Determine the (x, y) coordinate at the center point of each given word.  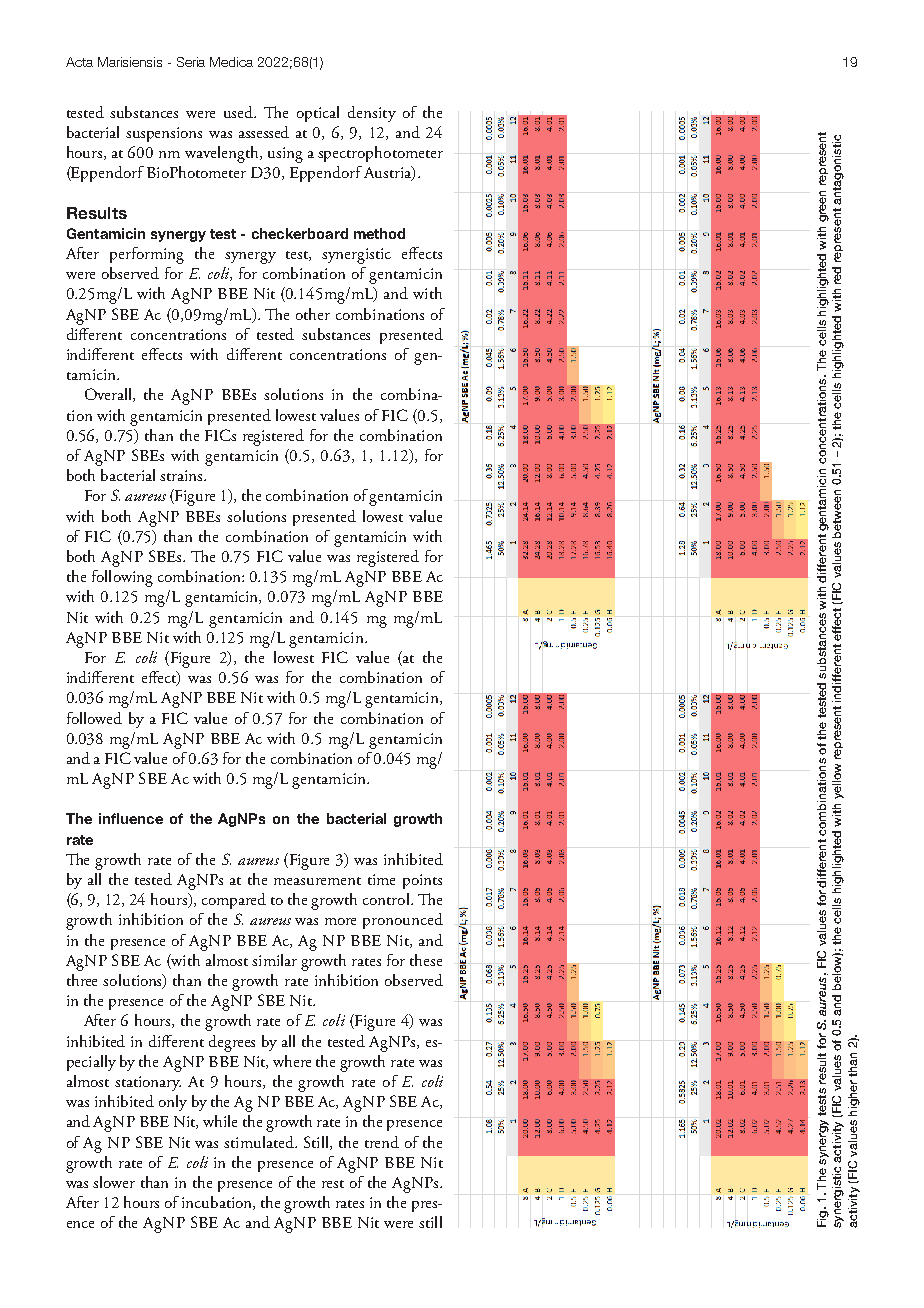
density (372, 114)
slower (114, 1182)
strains (182, 475)
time (381, 879)
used (240, 112)
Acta (79, 62)
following (122, 578)
